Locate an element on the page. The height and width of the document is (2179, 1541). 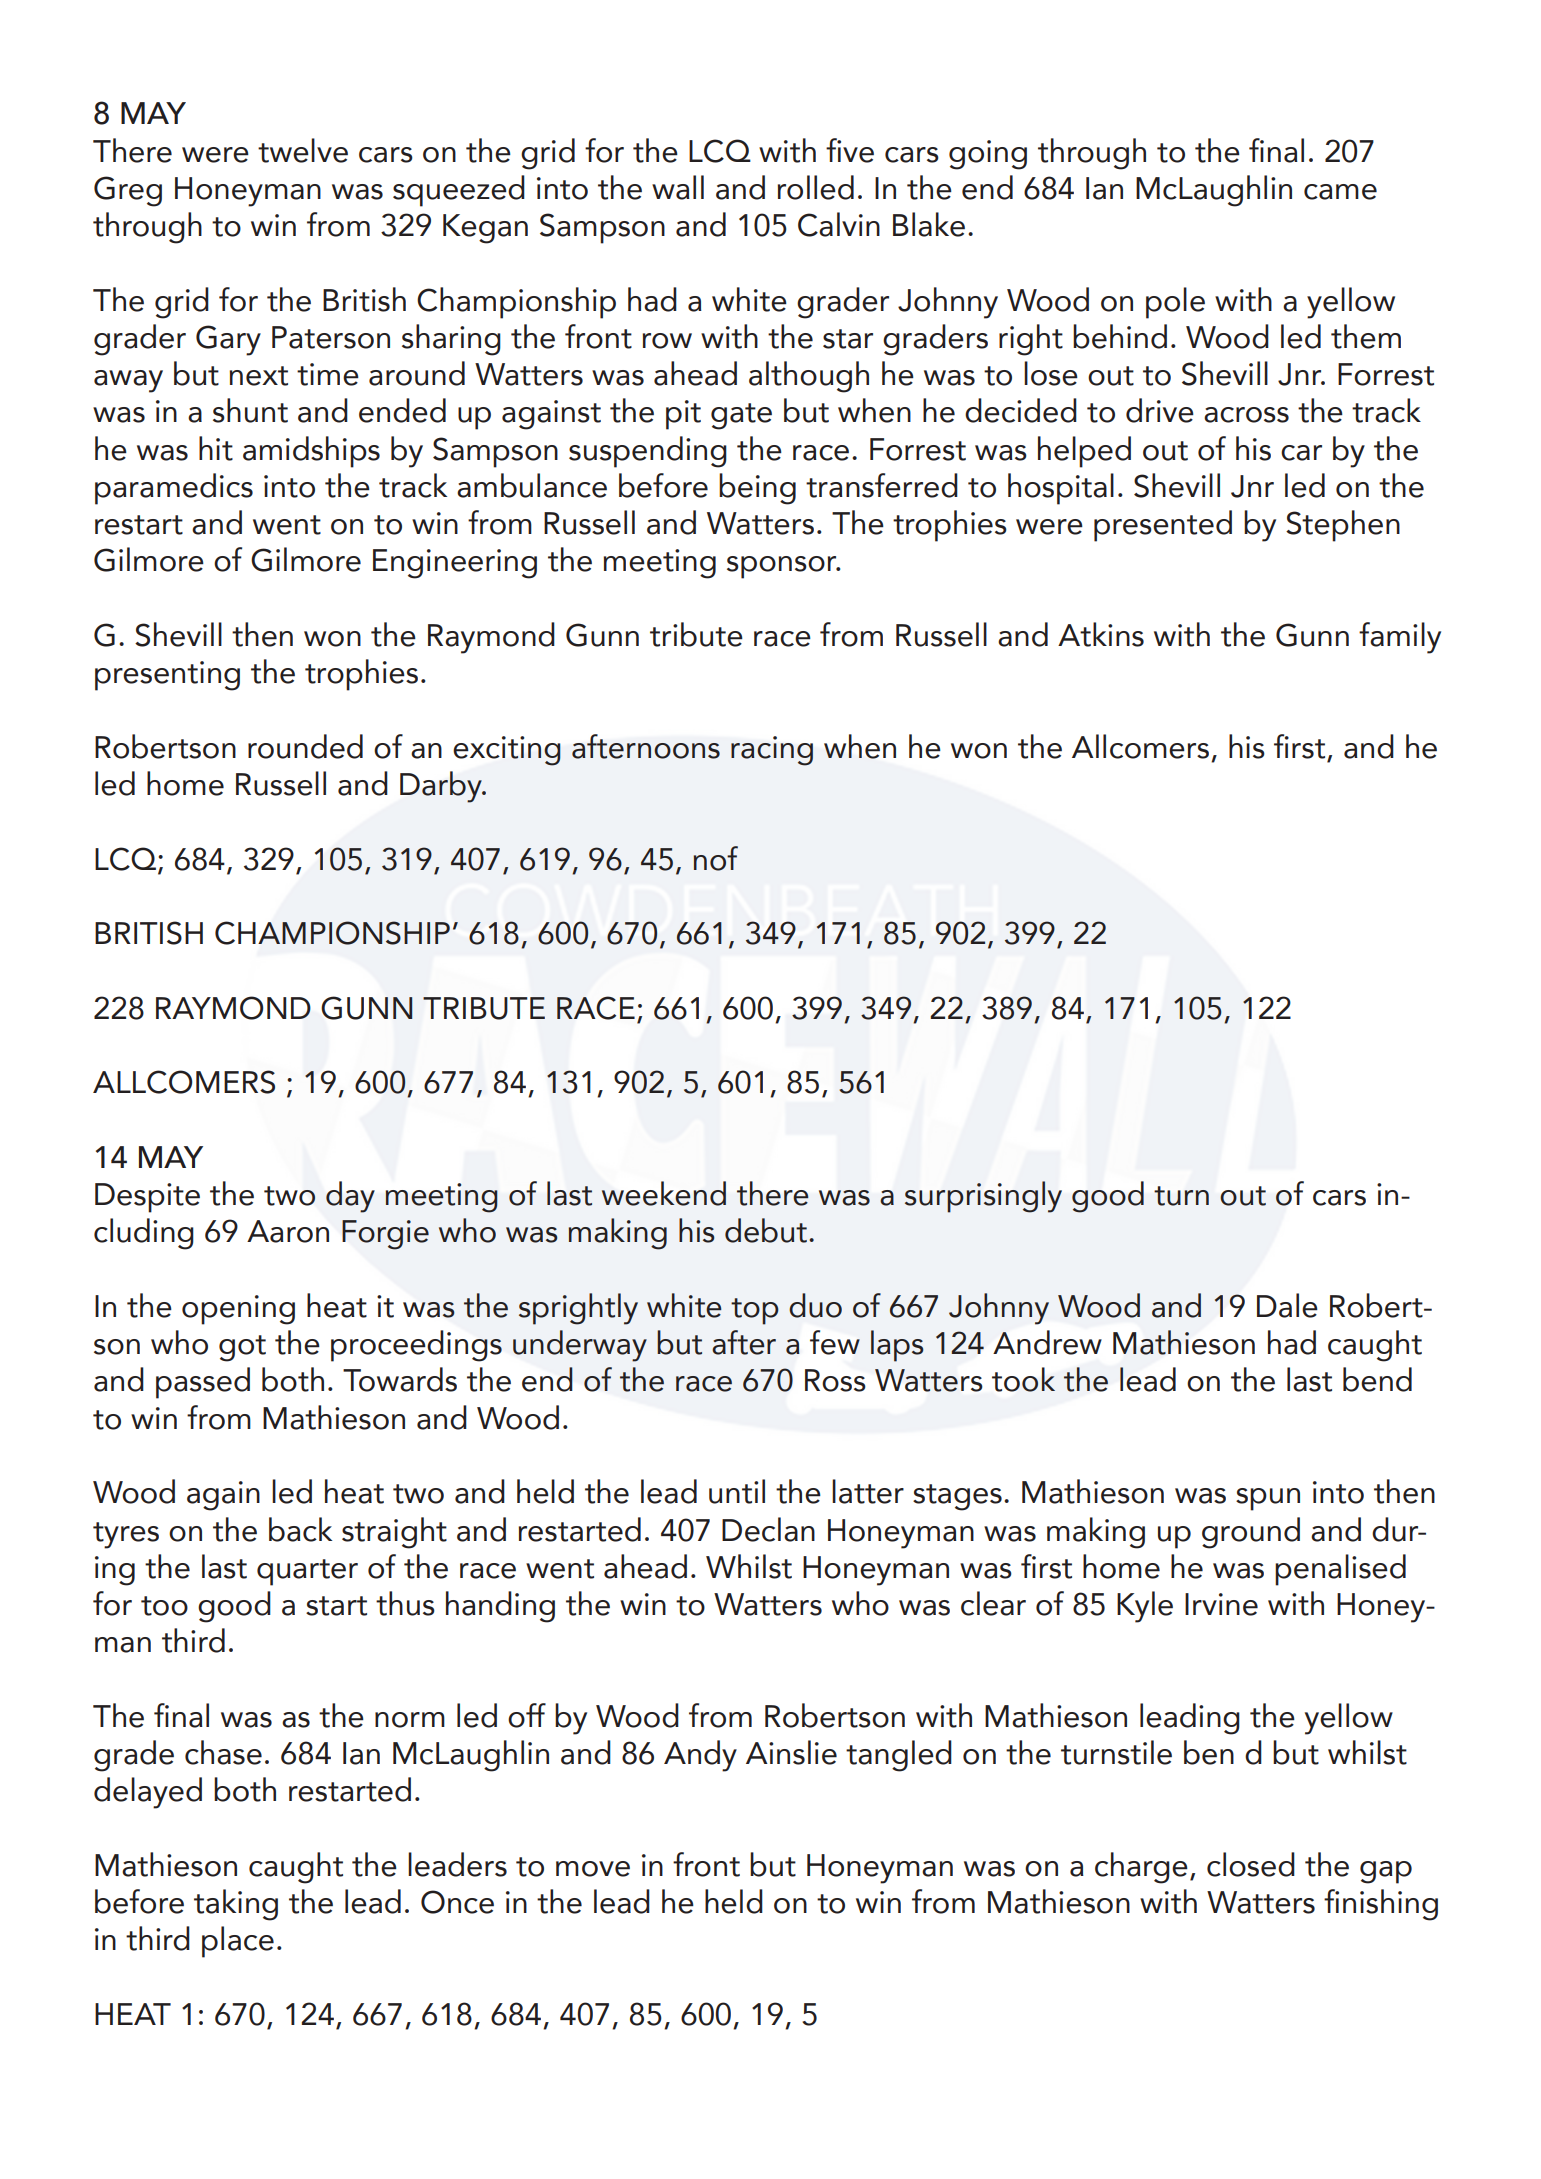
taking is located at coordinates (236, 1905).
